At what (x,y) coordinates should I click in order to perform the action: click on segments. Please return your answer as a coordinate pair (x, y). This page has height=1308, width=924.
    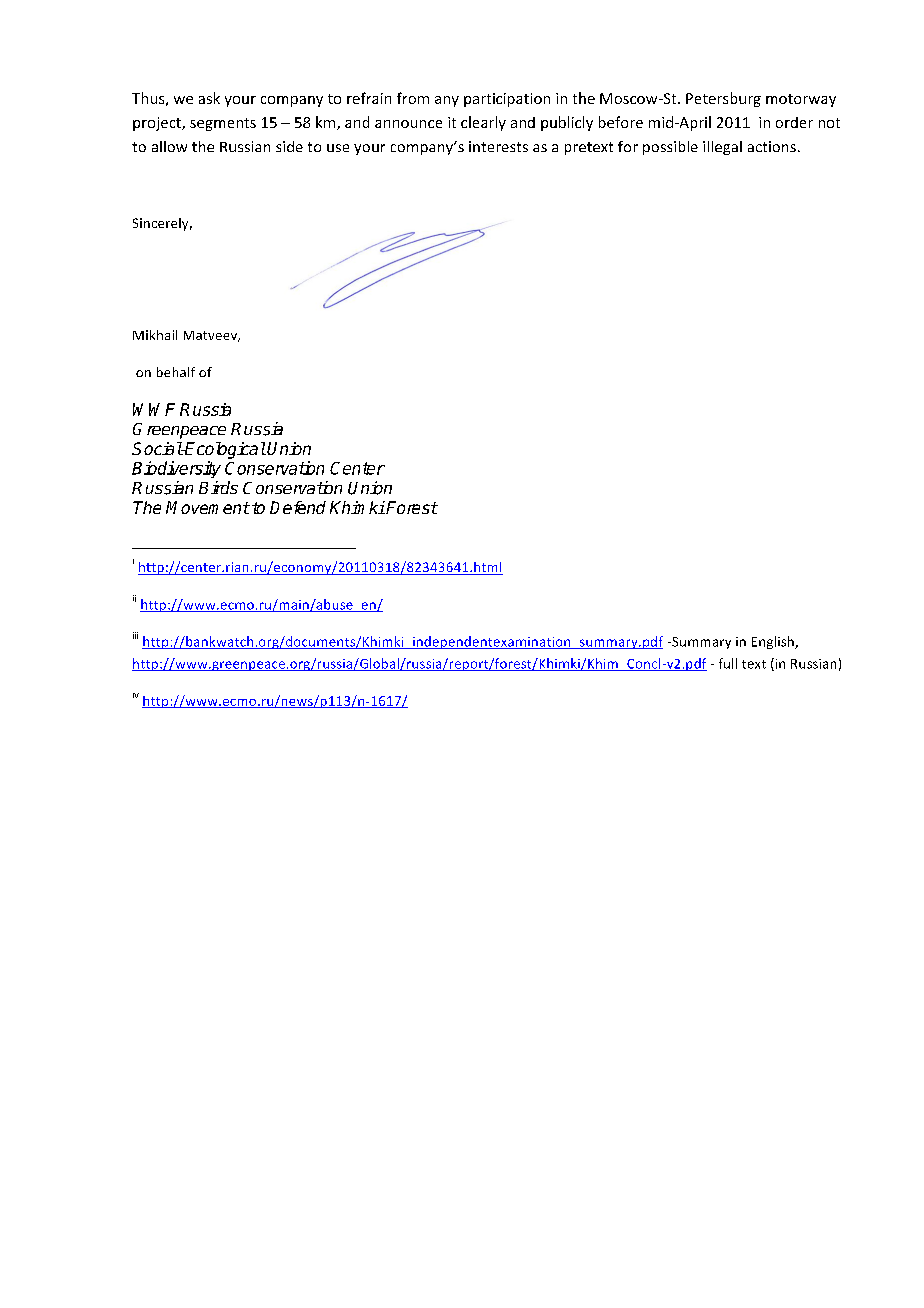
    Looking at the image, I should click on (223, 124).
